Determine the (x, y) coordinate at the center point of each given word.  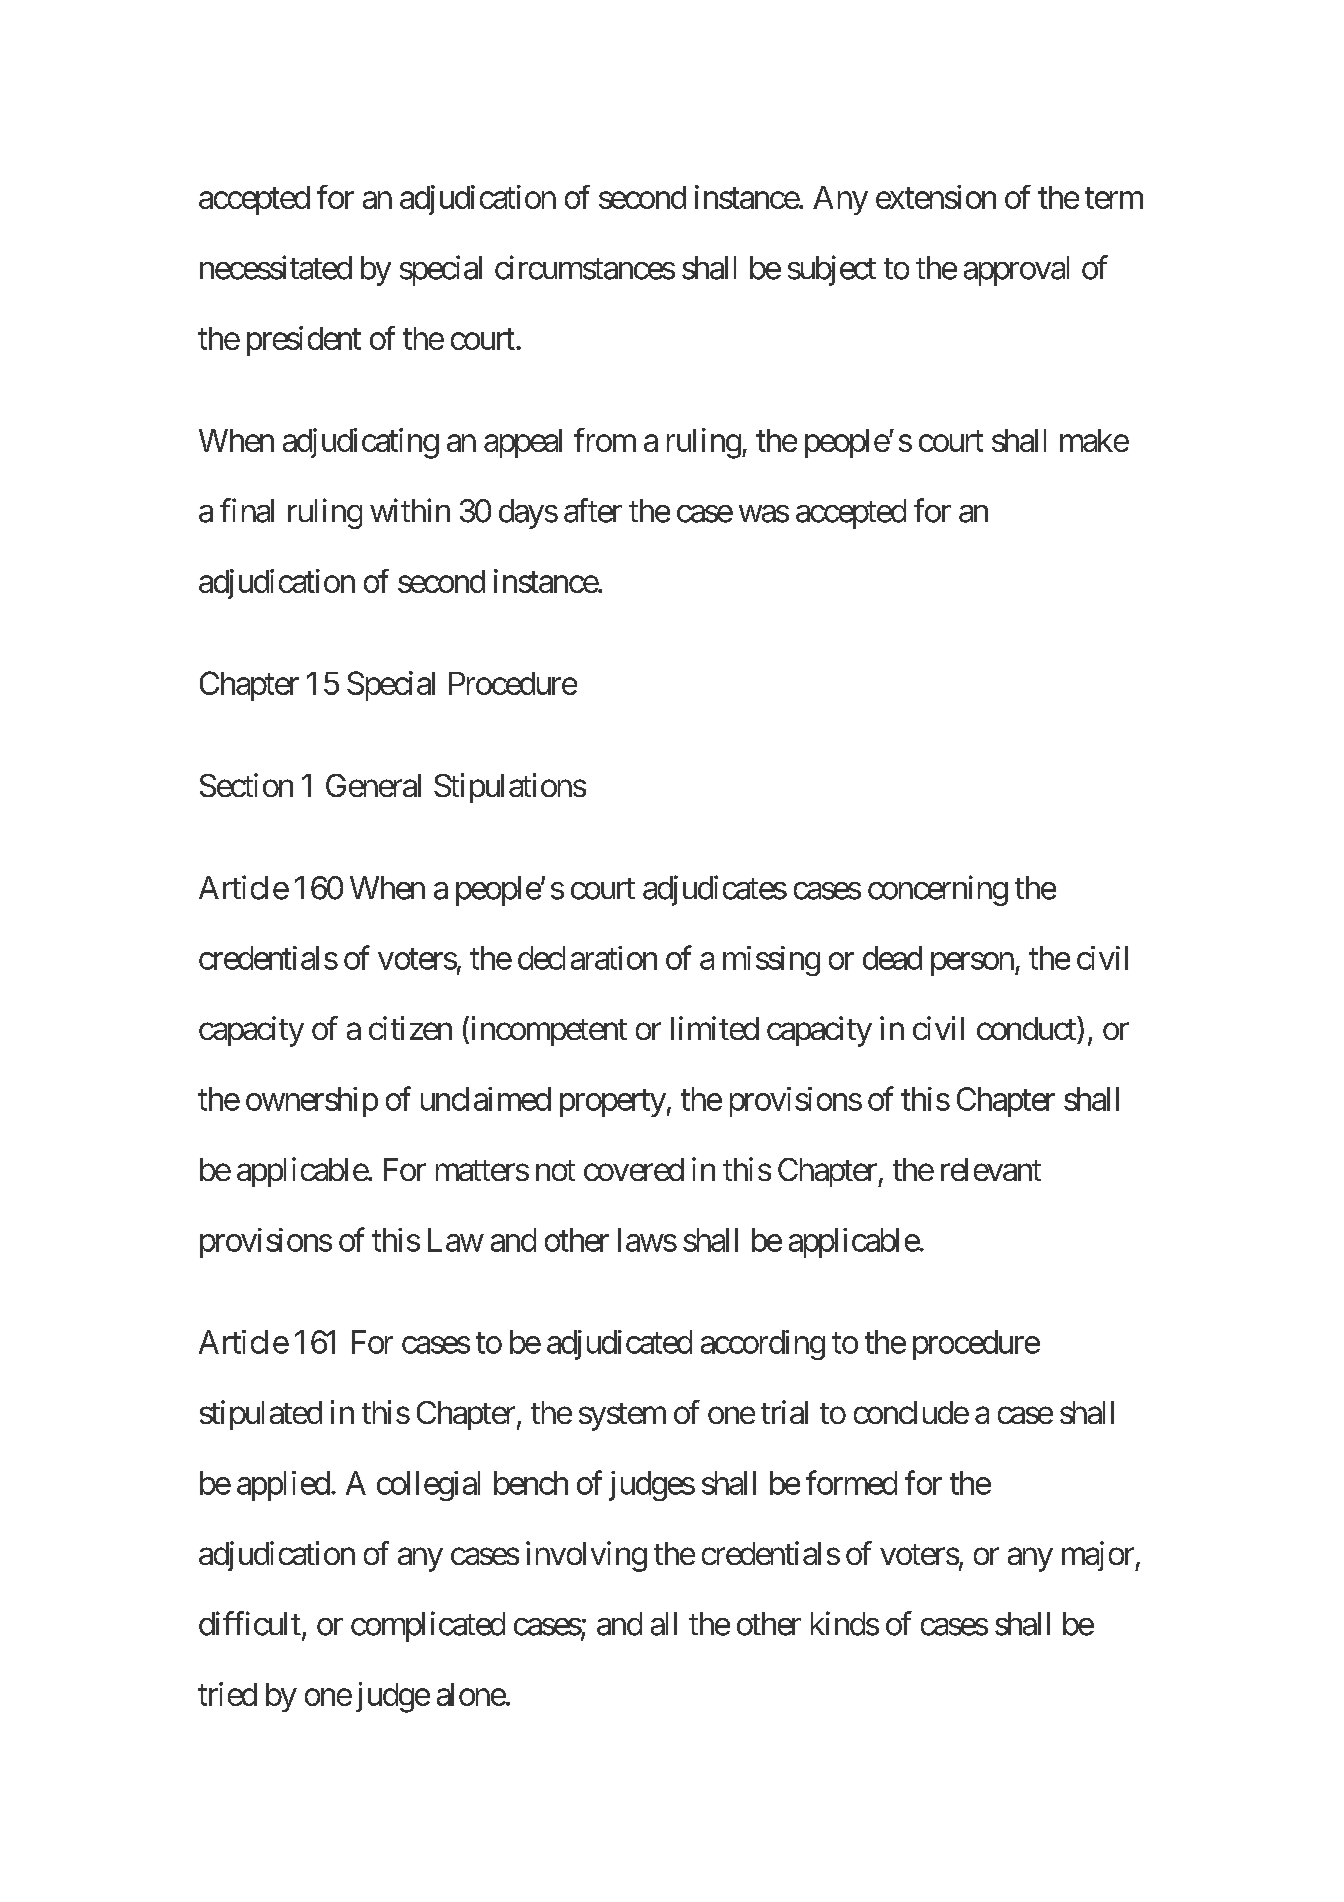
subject (832, 270)
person (972, 964)
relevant (991, 1169)
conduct (1027, 1028)
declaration (587, 958)
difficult (250, 1623)
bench (531, 1483)
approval (1016, 271)
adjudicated (619, 1345)
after (593, 510)
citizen (410, 1028)
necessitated (276, 267)
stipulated (261, 1415)
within (410, 510)
